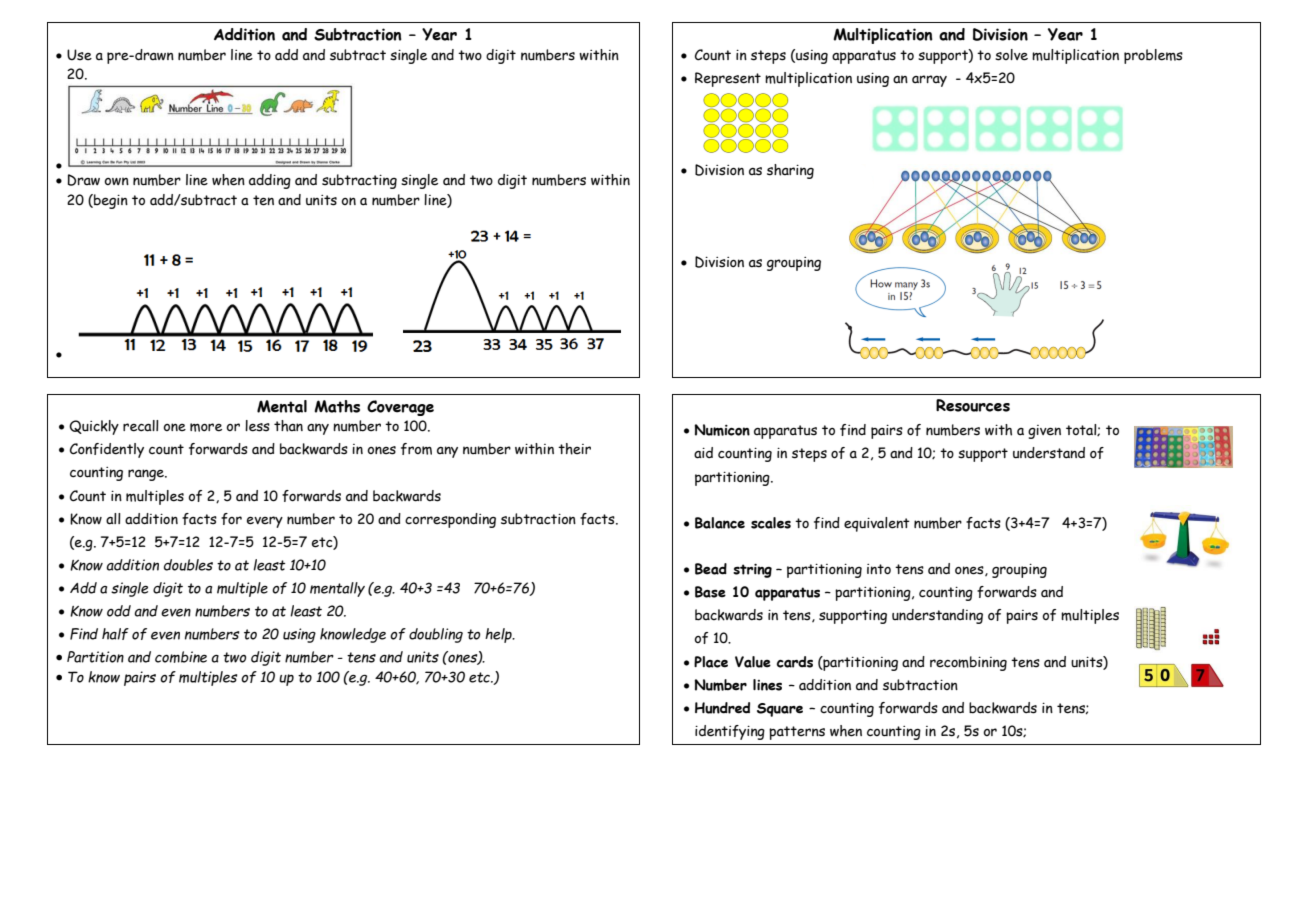 This screenshot has height=924, width=1308. I want to click on into, so click(879, 569).
